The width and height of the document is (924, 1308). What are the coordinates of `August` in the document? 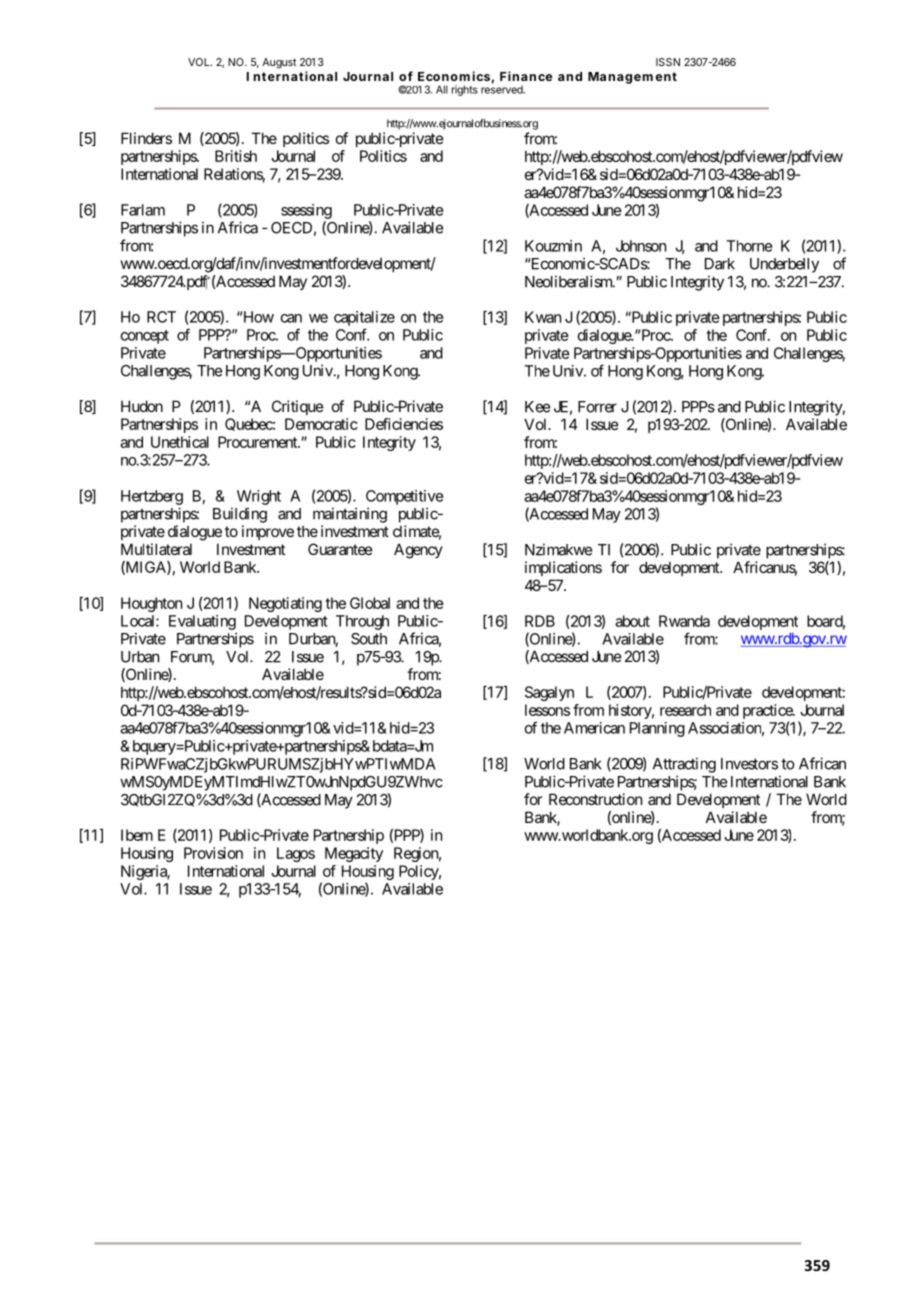 It's located at (279, 63).
